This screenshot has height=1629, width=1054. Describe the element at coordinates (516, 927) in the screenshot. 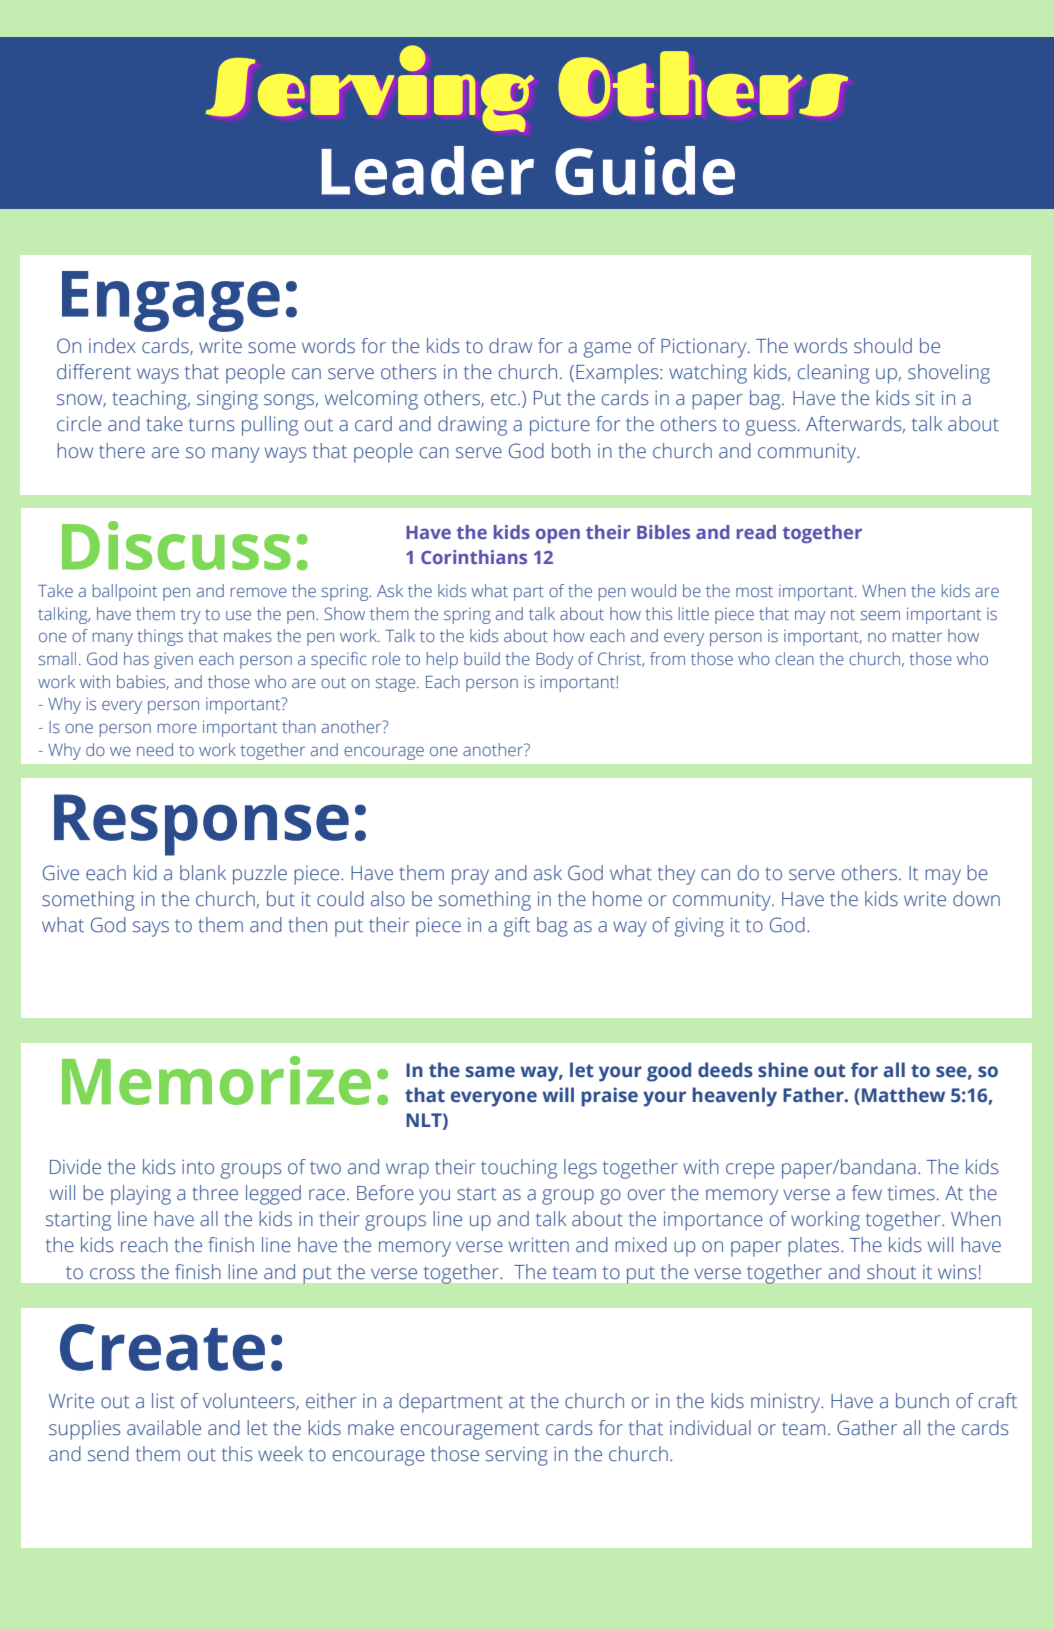

I see `gift` at that location.
